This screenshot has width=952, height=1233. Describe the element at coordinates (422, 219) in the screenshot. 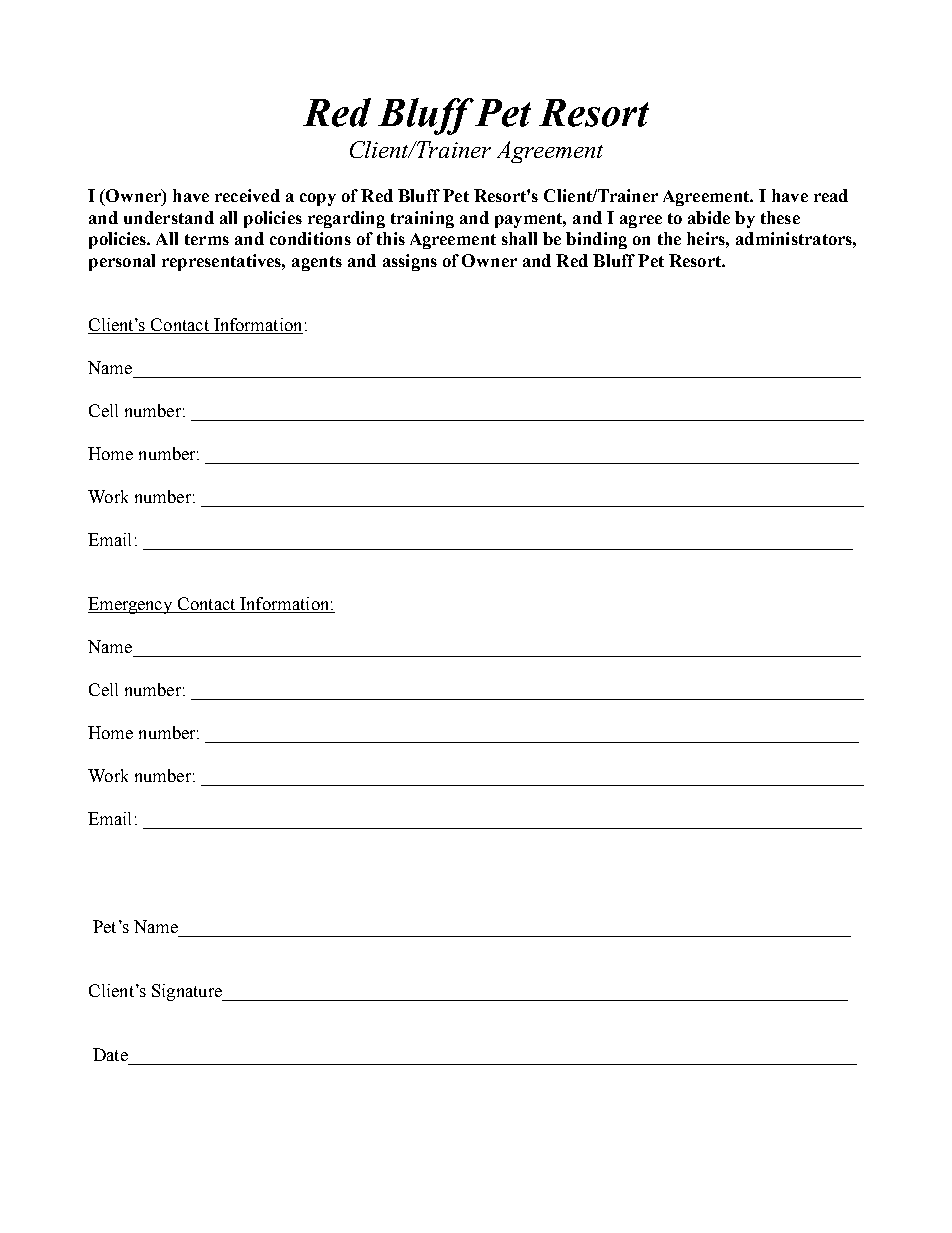

I see `training` at that location.
